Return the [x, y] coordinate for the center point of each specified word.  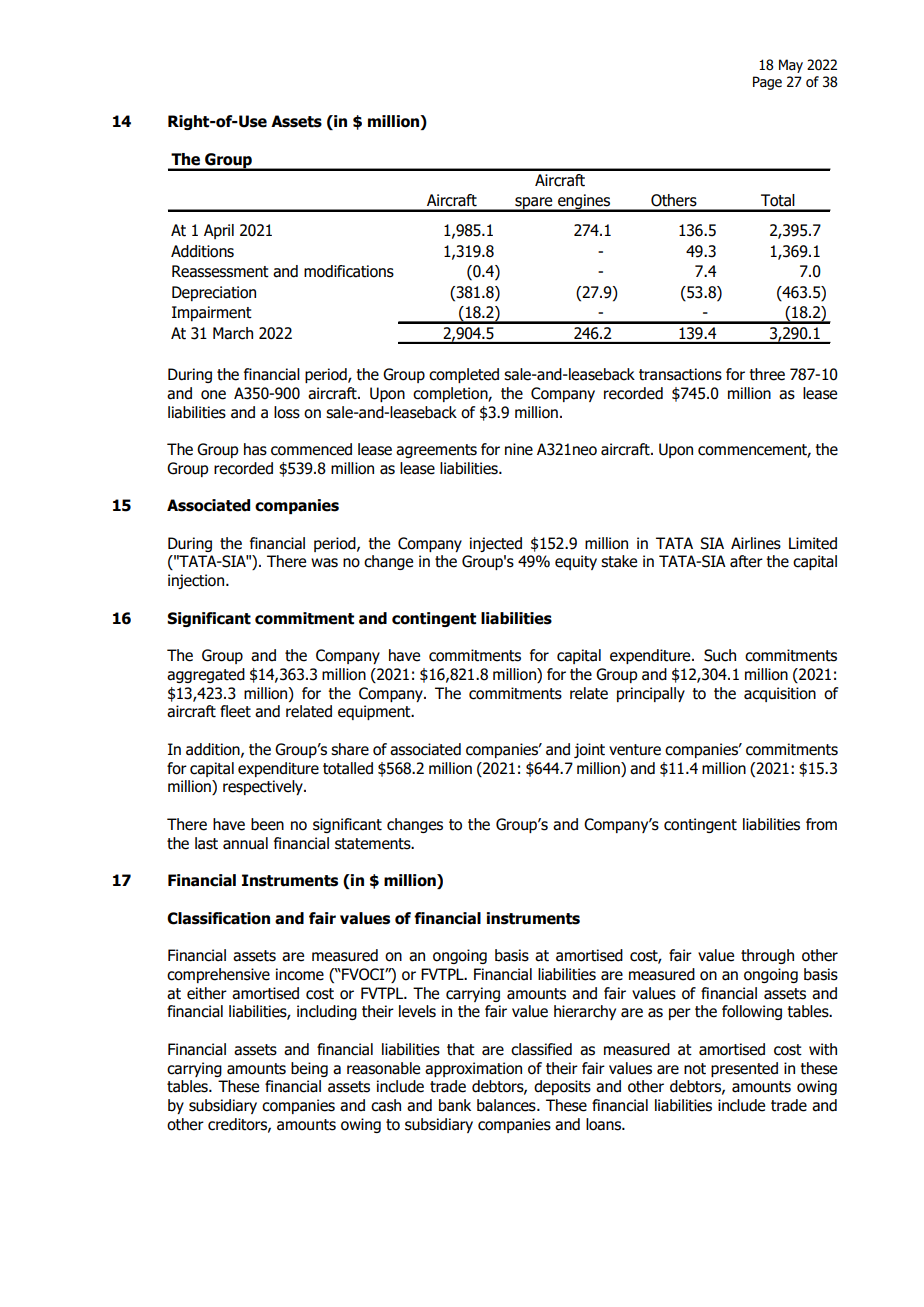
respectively [264, 787]
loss [287, 412]
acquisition [780, 694]
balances [507, 1105]
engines [584, 203]
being [309, 1069]
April [219, 231]
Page [767, 83]
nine [519, 449]
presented [744, 1069]
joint [589, 750]
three [767, 374]
